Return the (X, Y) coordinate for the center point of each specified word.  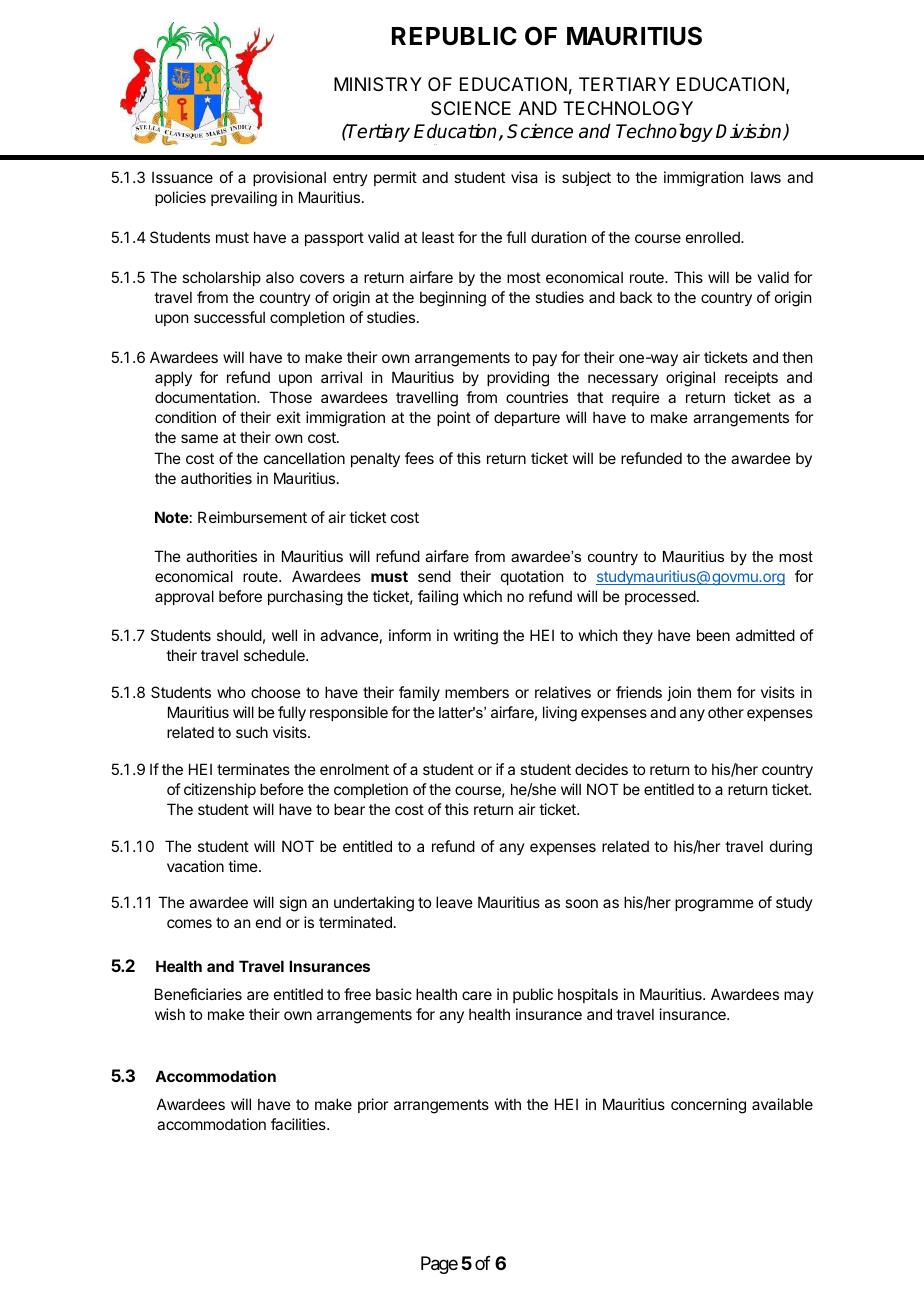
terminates (253, 769)
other (726, 712)
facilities (299, 1124)
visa (524, 177)
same (199, 438)
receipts (751, 378)
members (477, 692)
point (454, 418)
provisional (289, 178)
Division (750, 132)
